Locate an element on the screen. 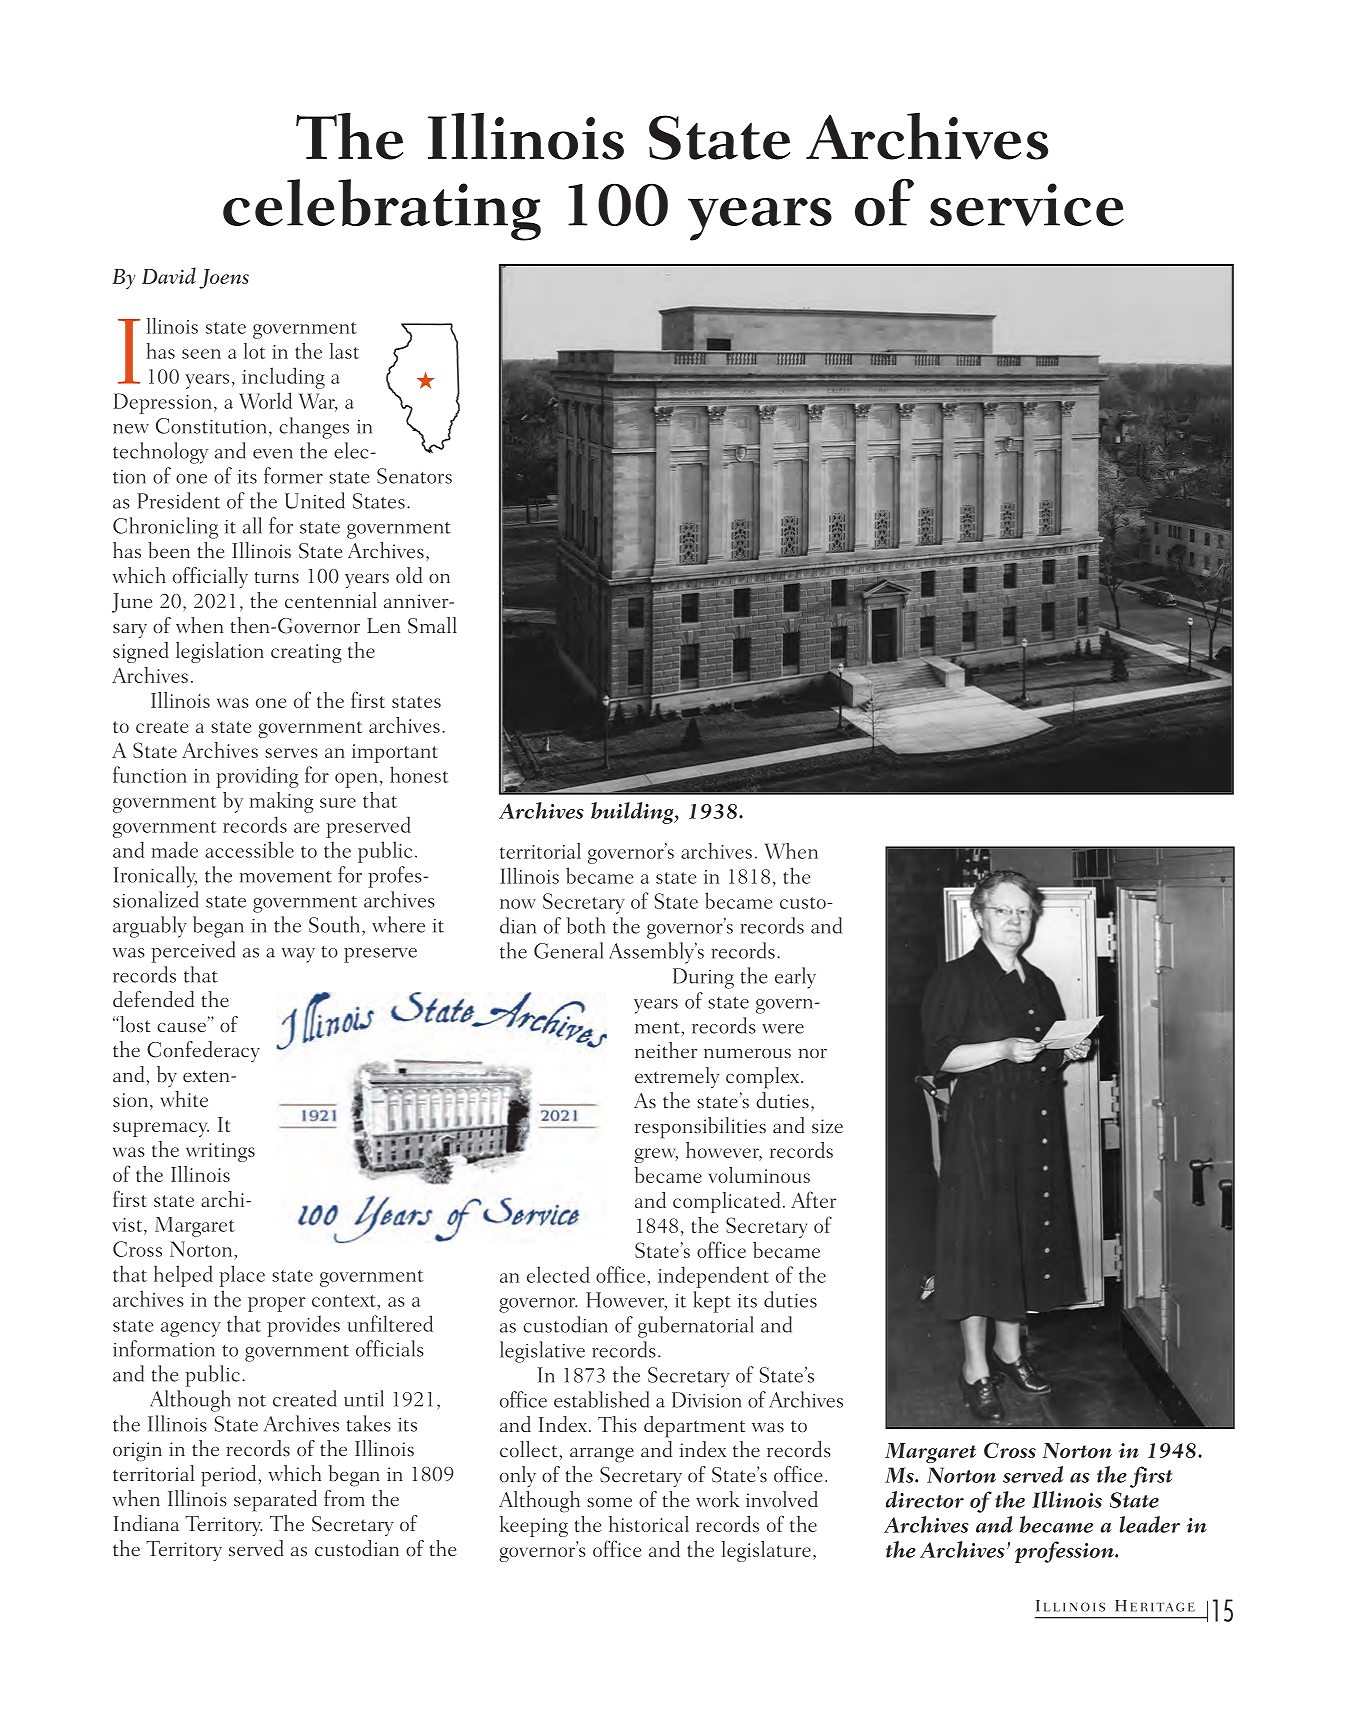  director is located at coordinates (925, 1499).
